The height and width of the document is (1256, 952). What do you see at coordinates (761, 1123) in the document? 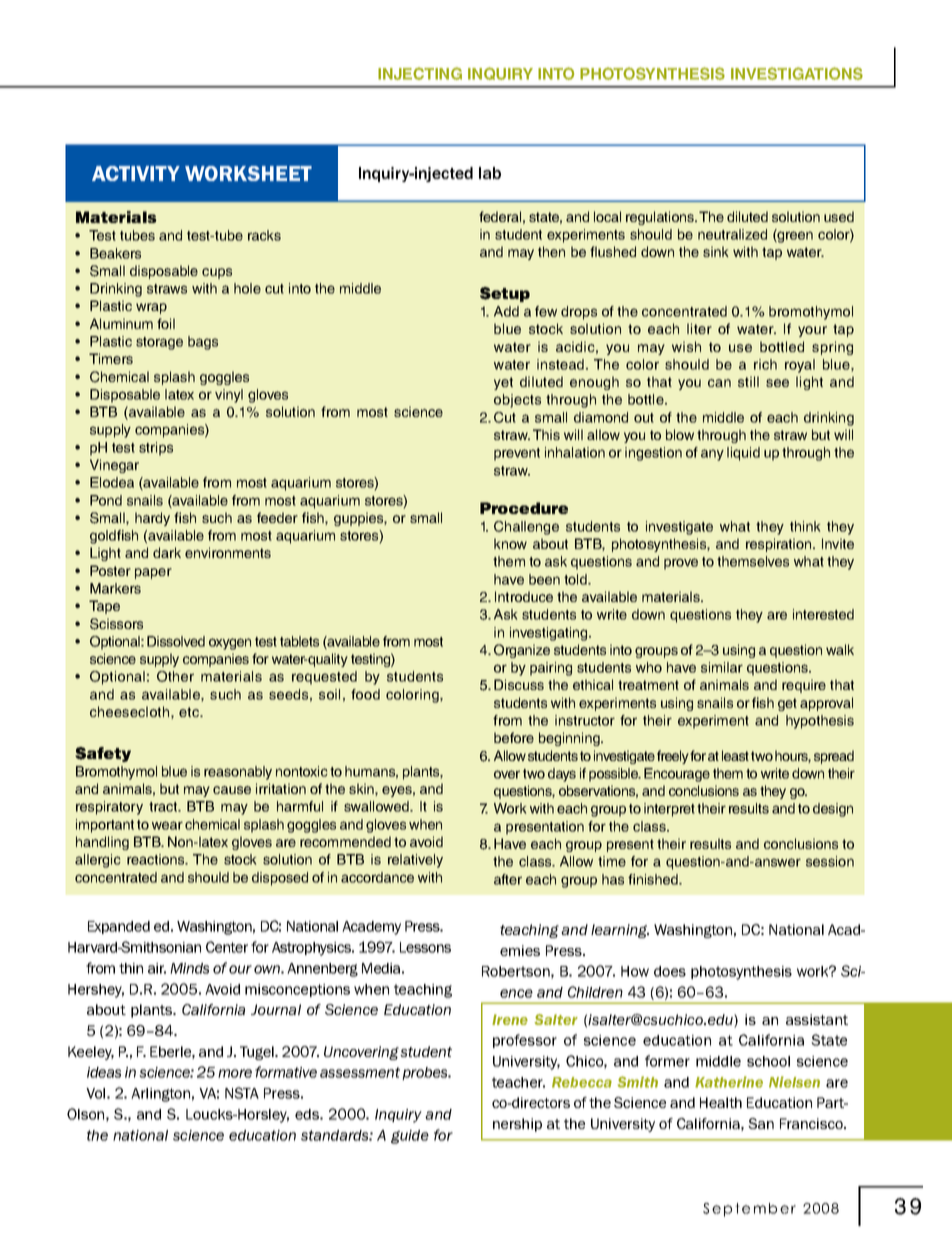
I see `San` at bounding box center [761, 1123].
